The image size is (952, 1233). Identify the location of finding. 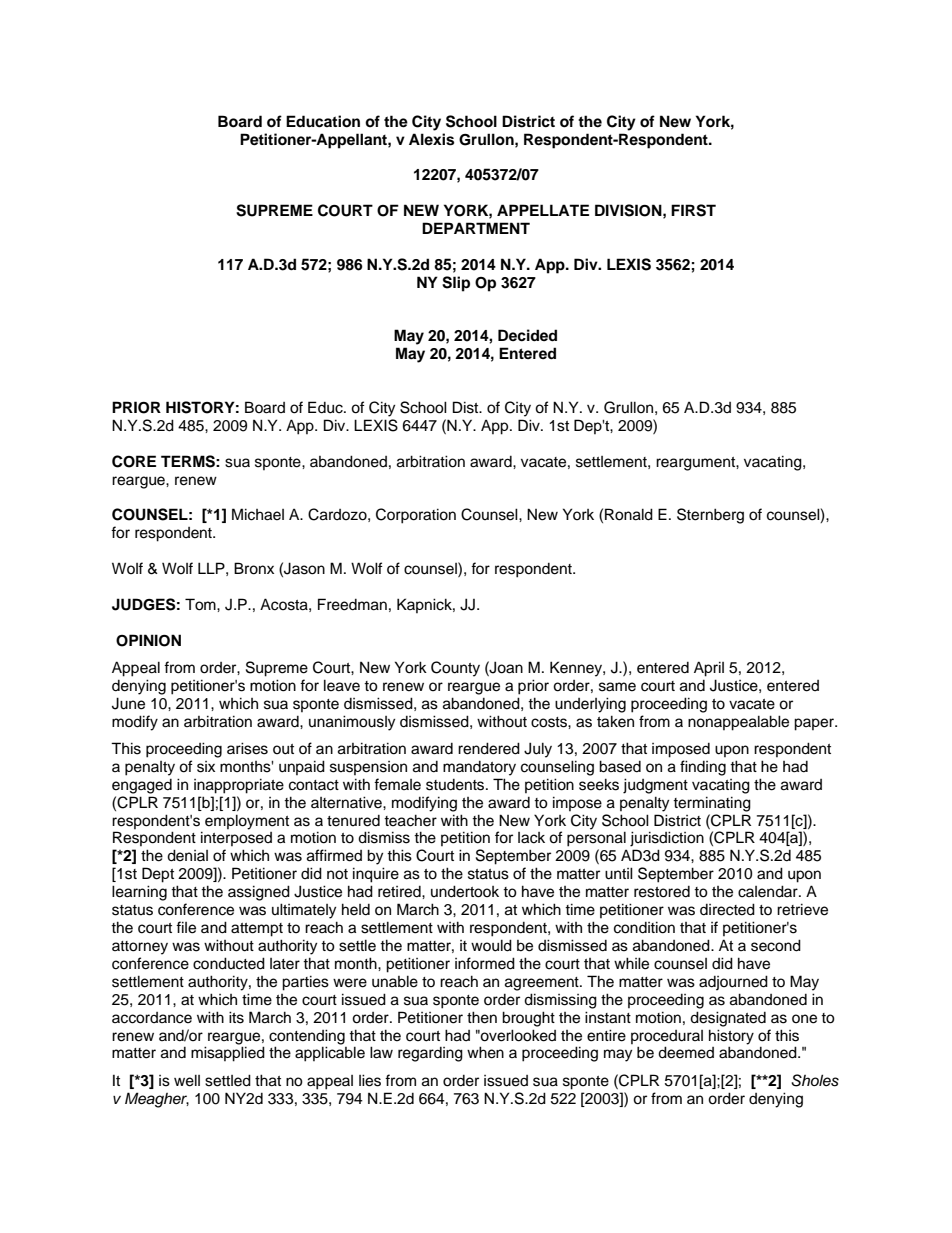
(703, 768).
